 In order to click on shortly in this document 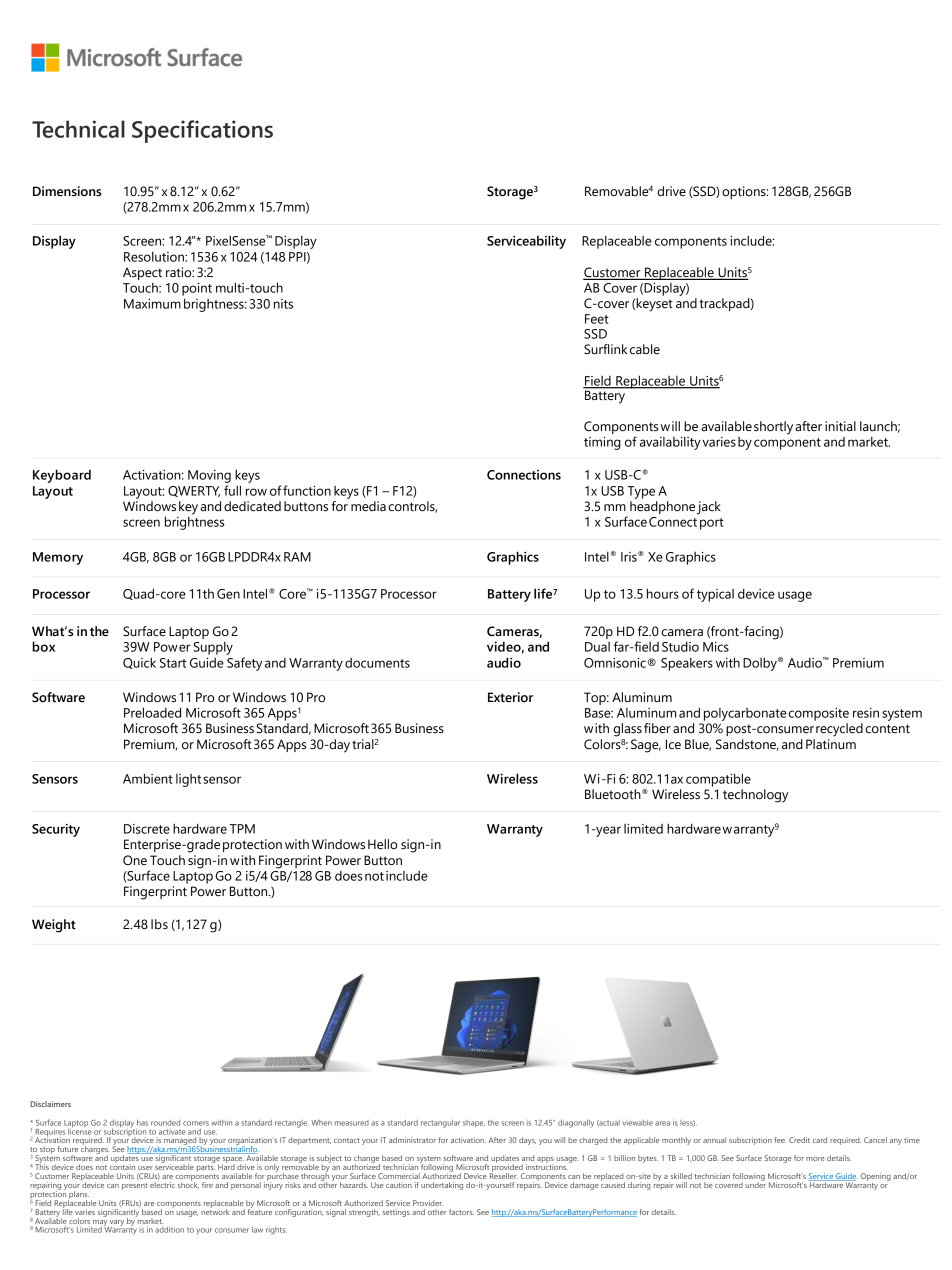, I will do `click(773, 428)`.
